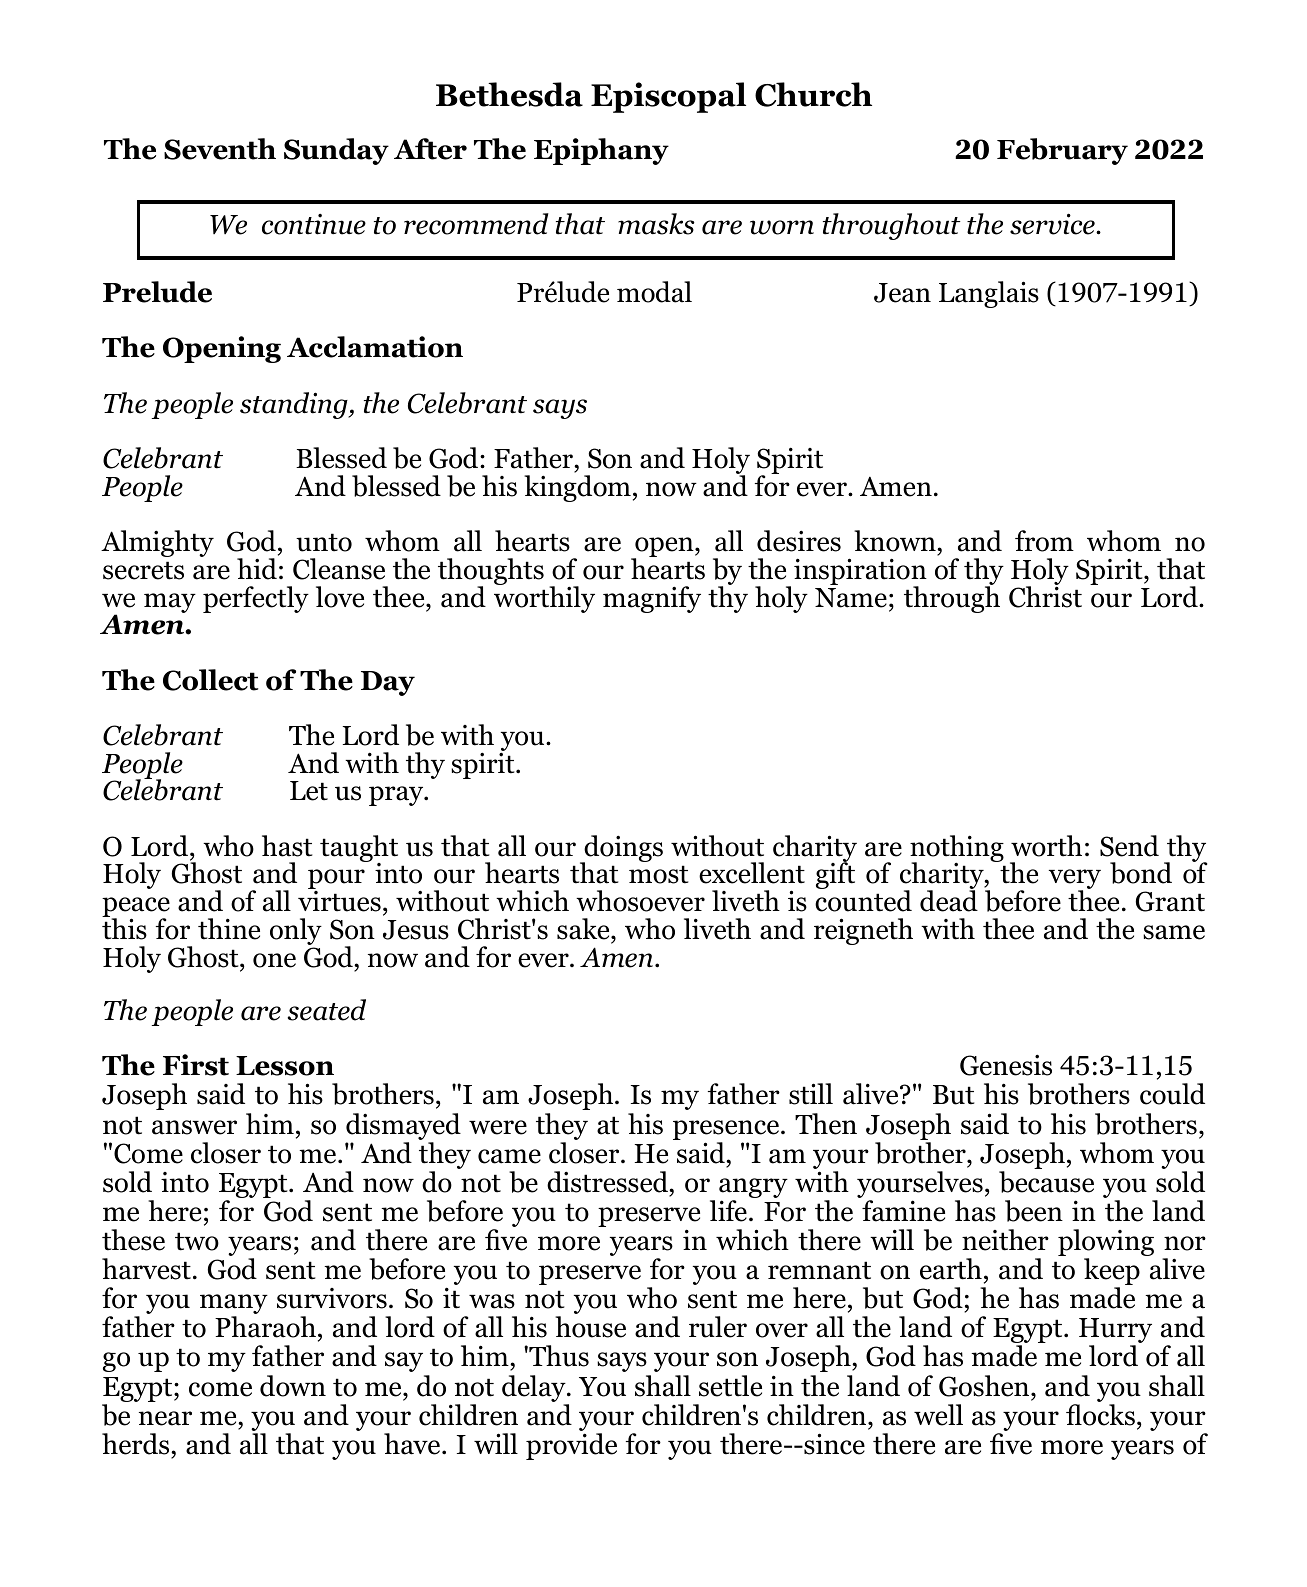 This screenshot has height=1587, width=1307. What do you see at coordinates (1129, 846) in the screenshot?
I see `Send` at bounding box center [1129, 846].
